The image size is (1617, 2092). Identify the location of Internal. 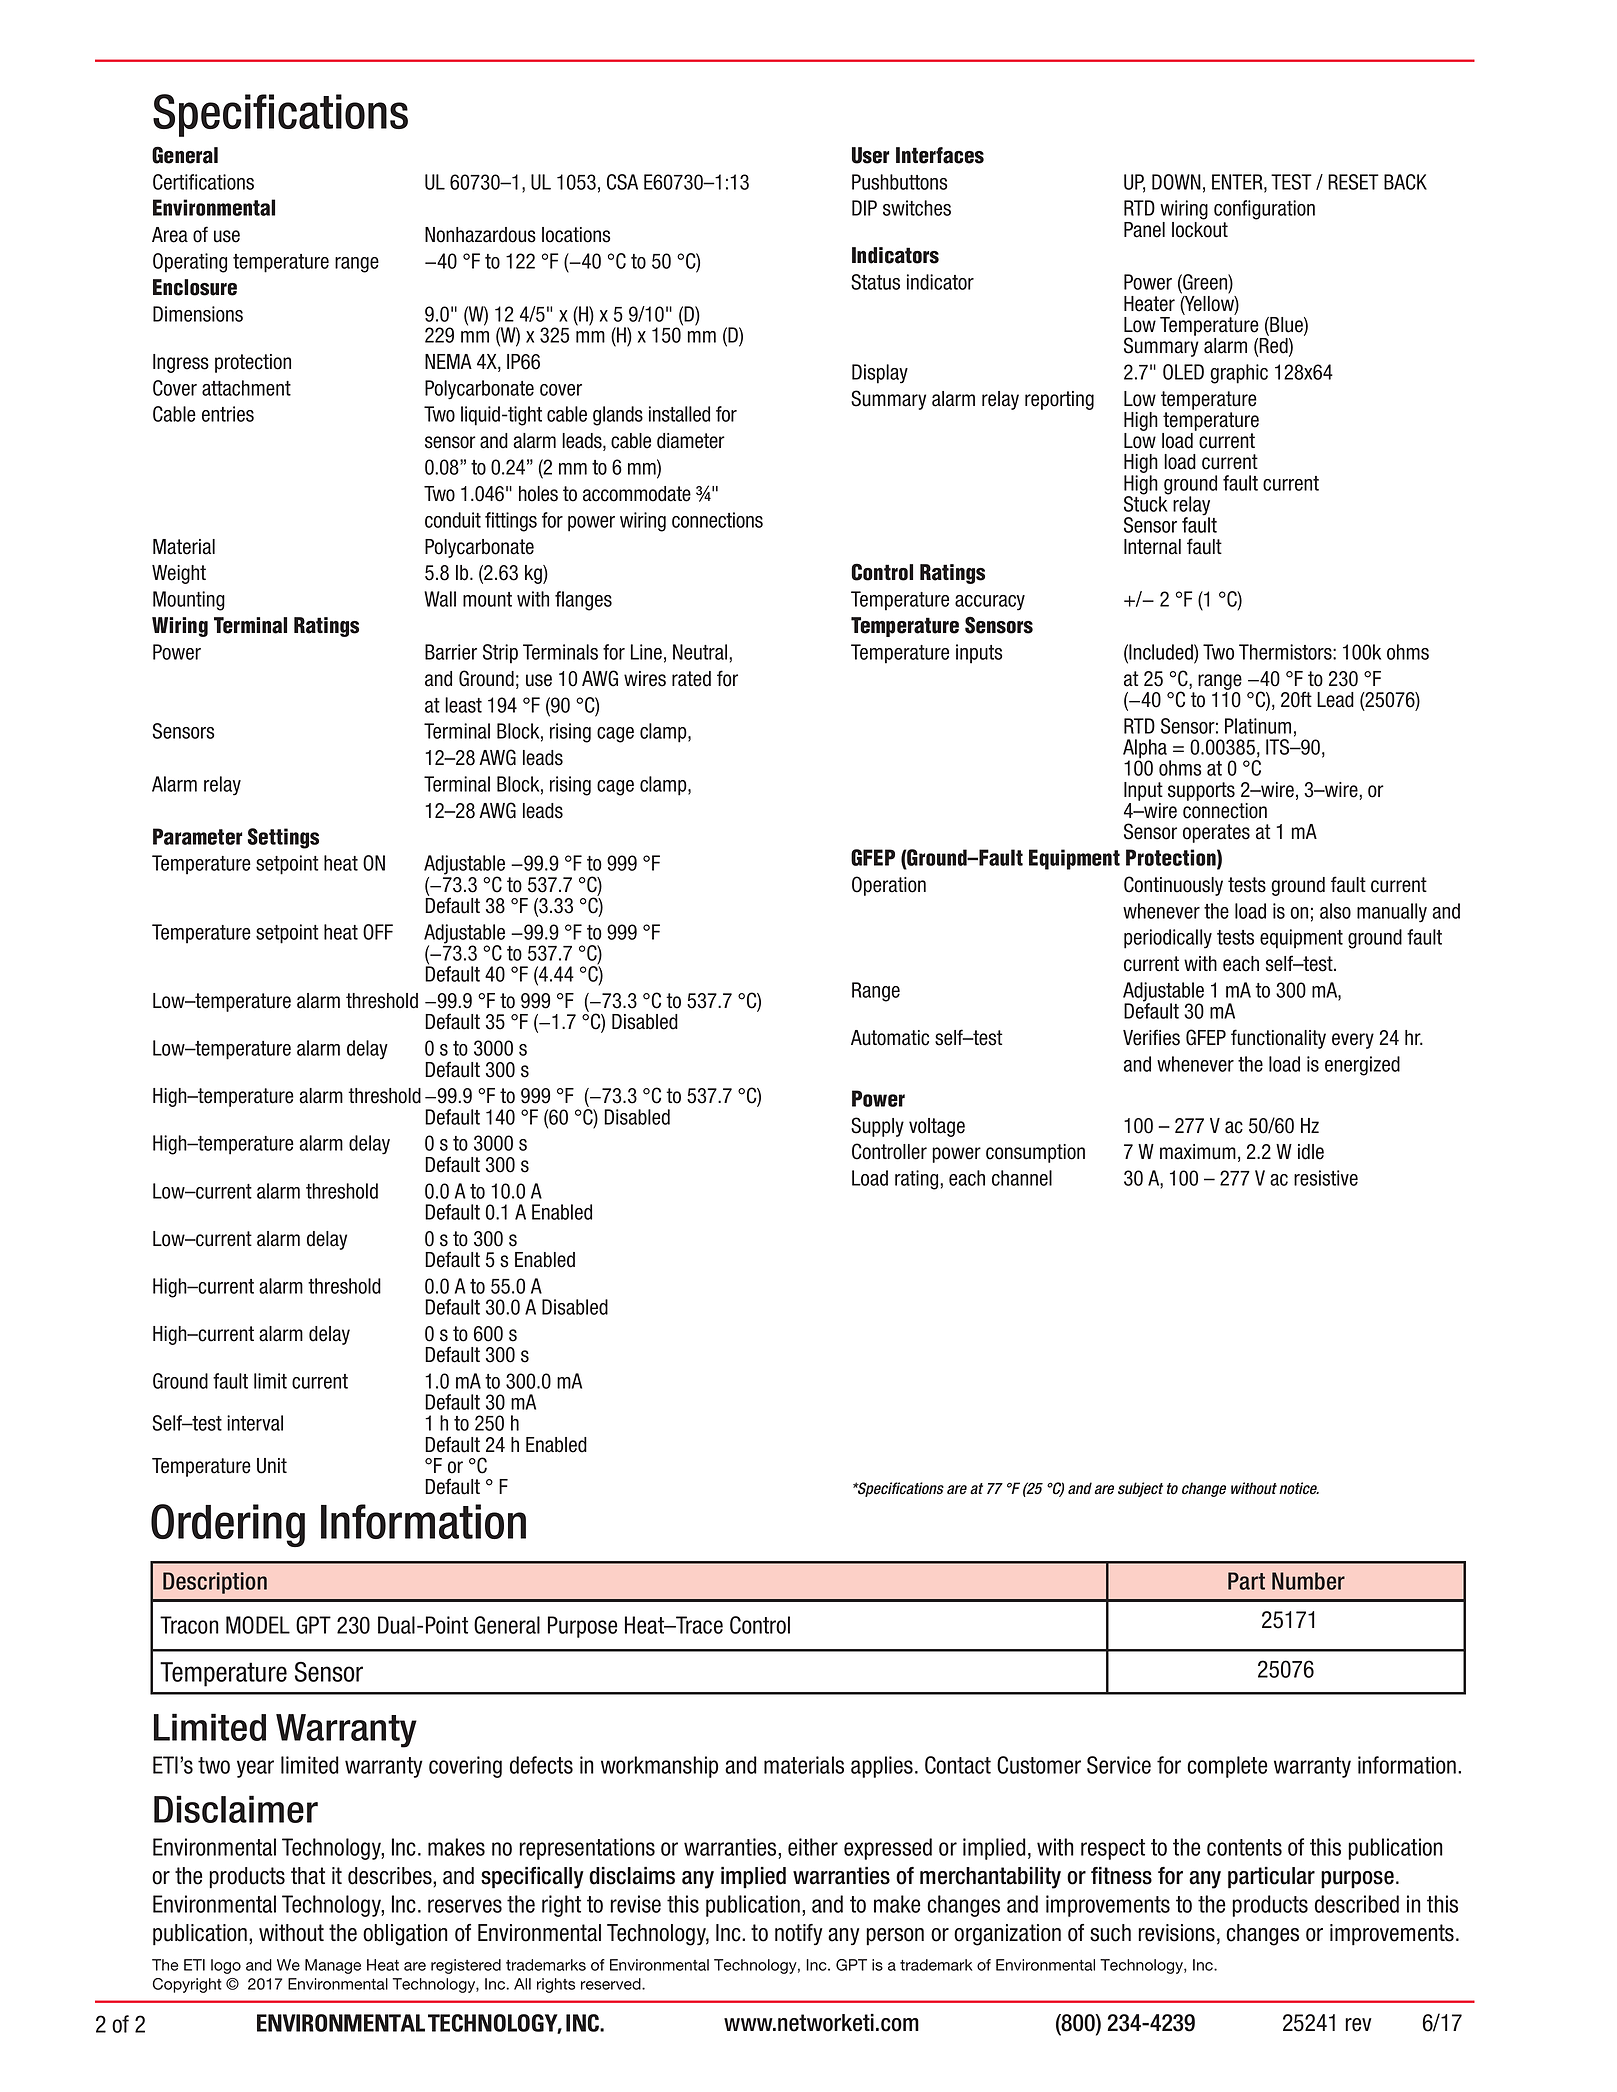
(1152, 547).
